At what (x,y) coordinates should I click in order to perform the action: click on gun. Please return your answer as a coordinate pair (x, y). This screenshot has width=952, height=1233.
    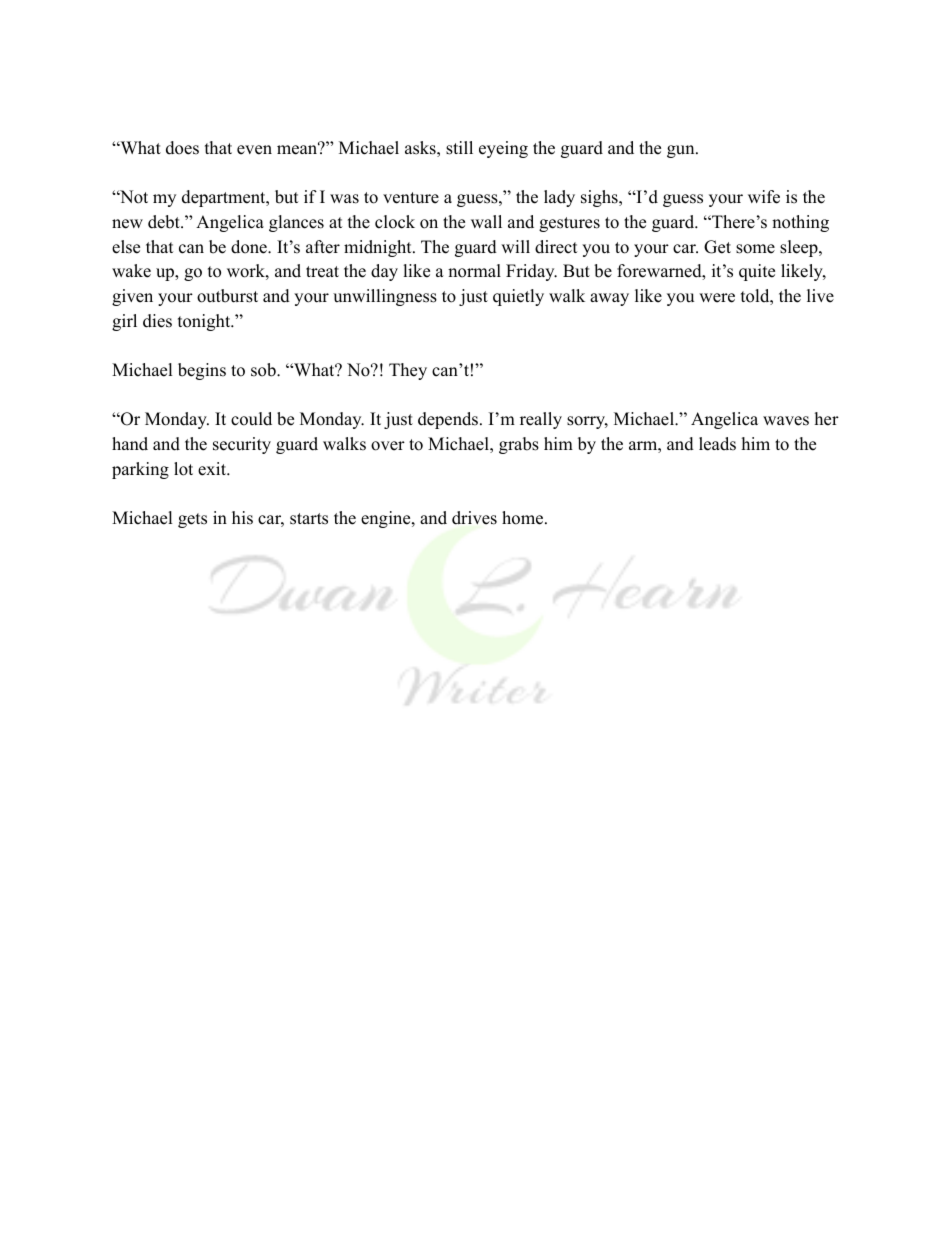
    Looking at the image, I should click on (680, 151).
